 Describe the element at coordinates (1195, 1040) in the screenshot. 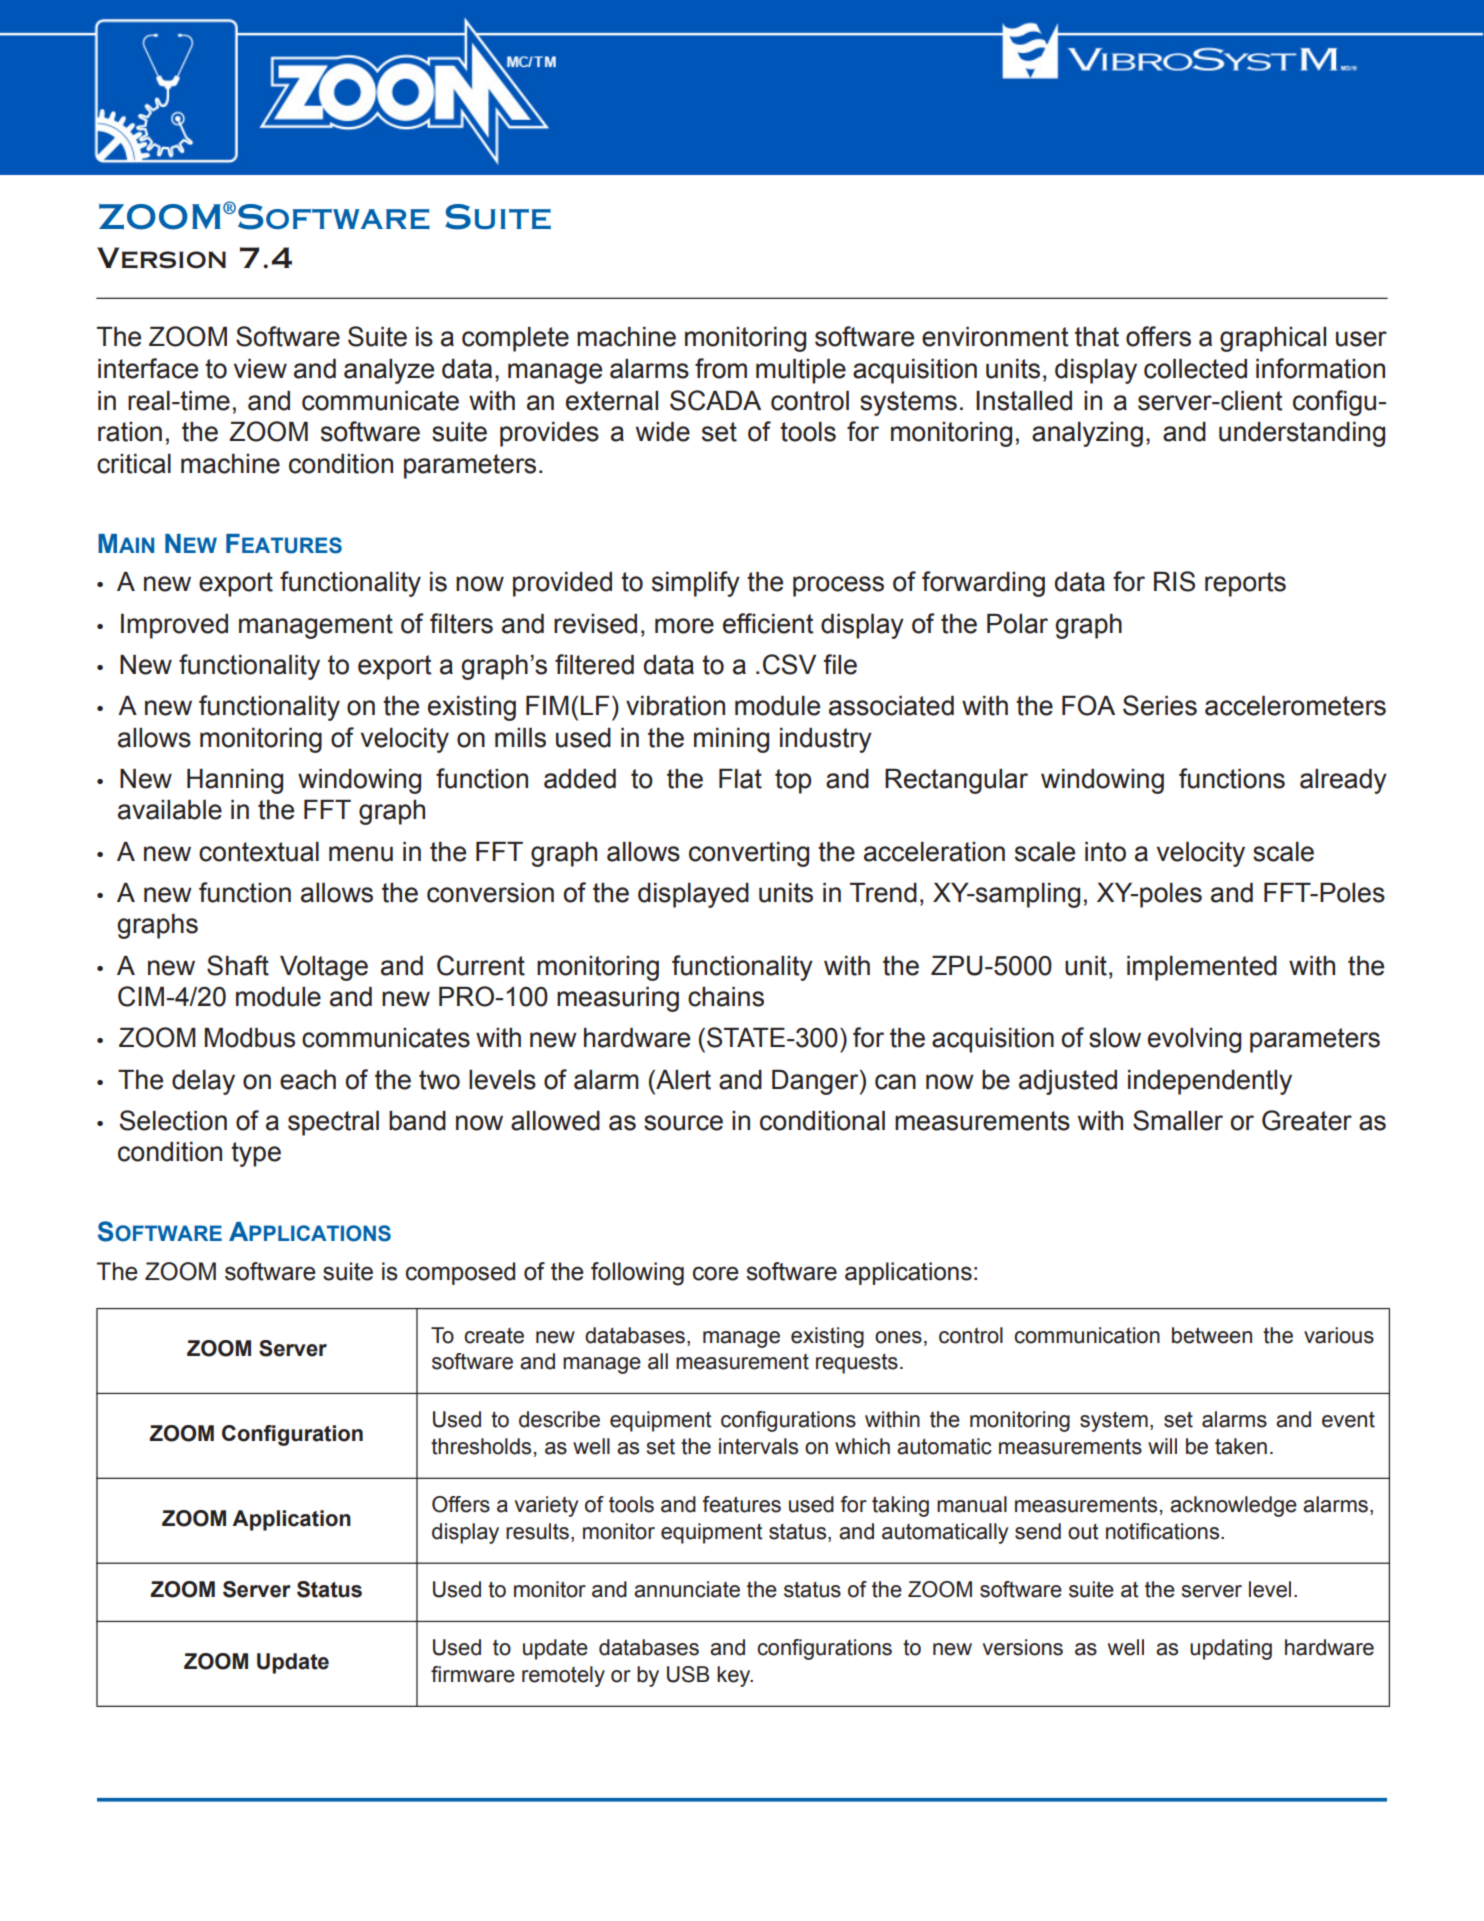

I see `evolving` at that location.
